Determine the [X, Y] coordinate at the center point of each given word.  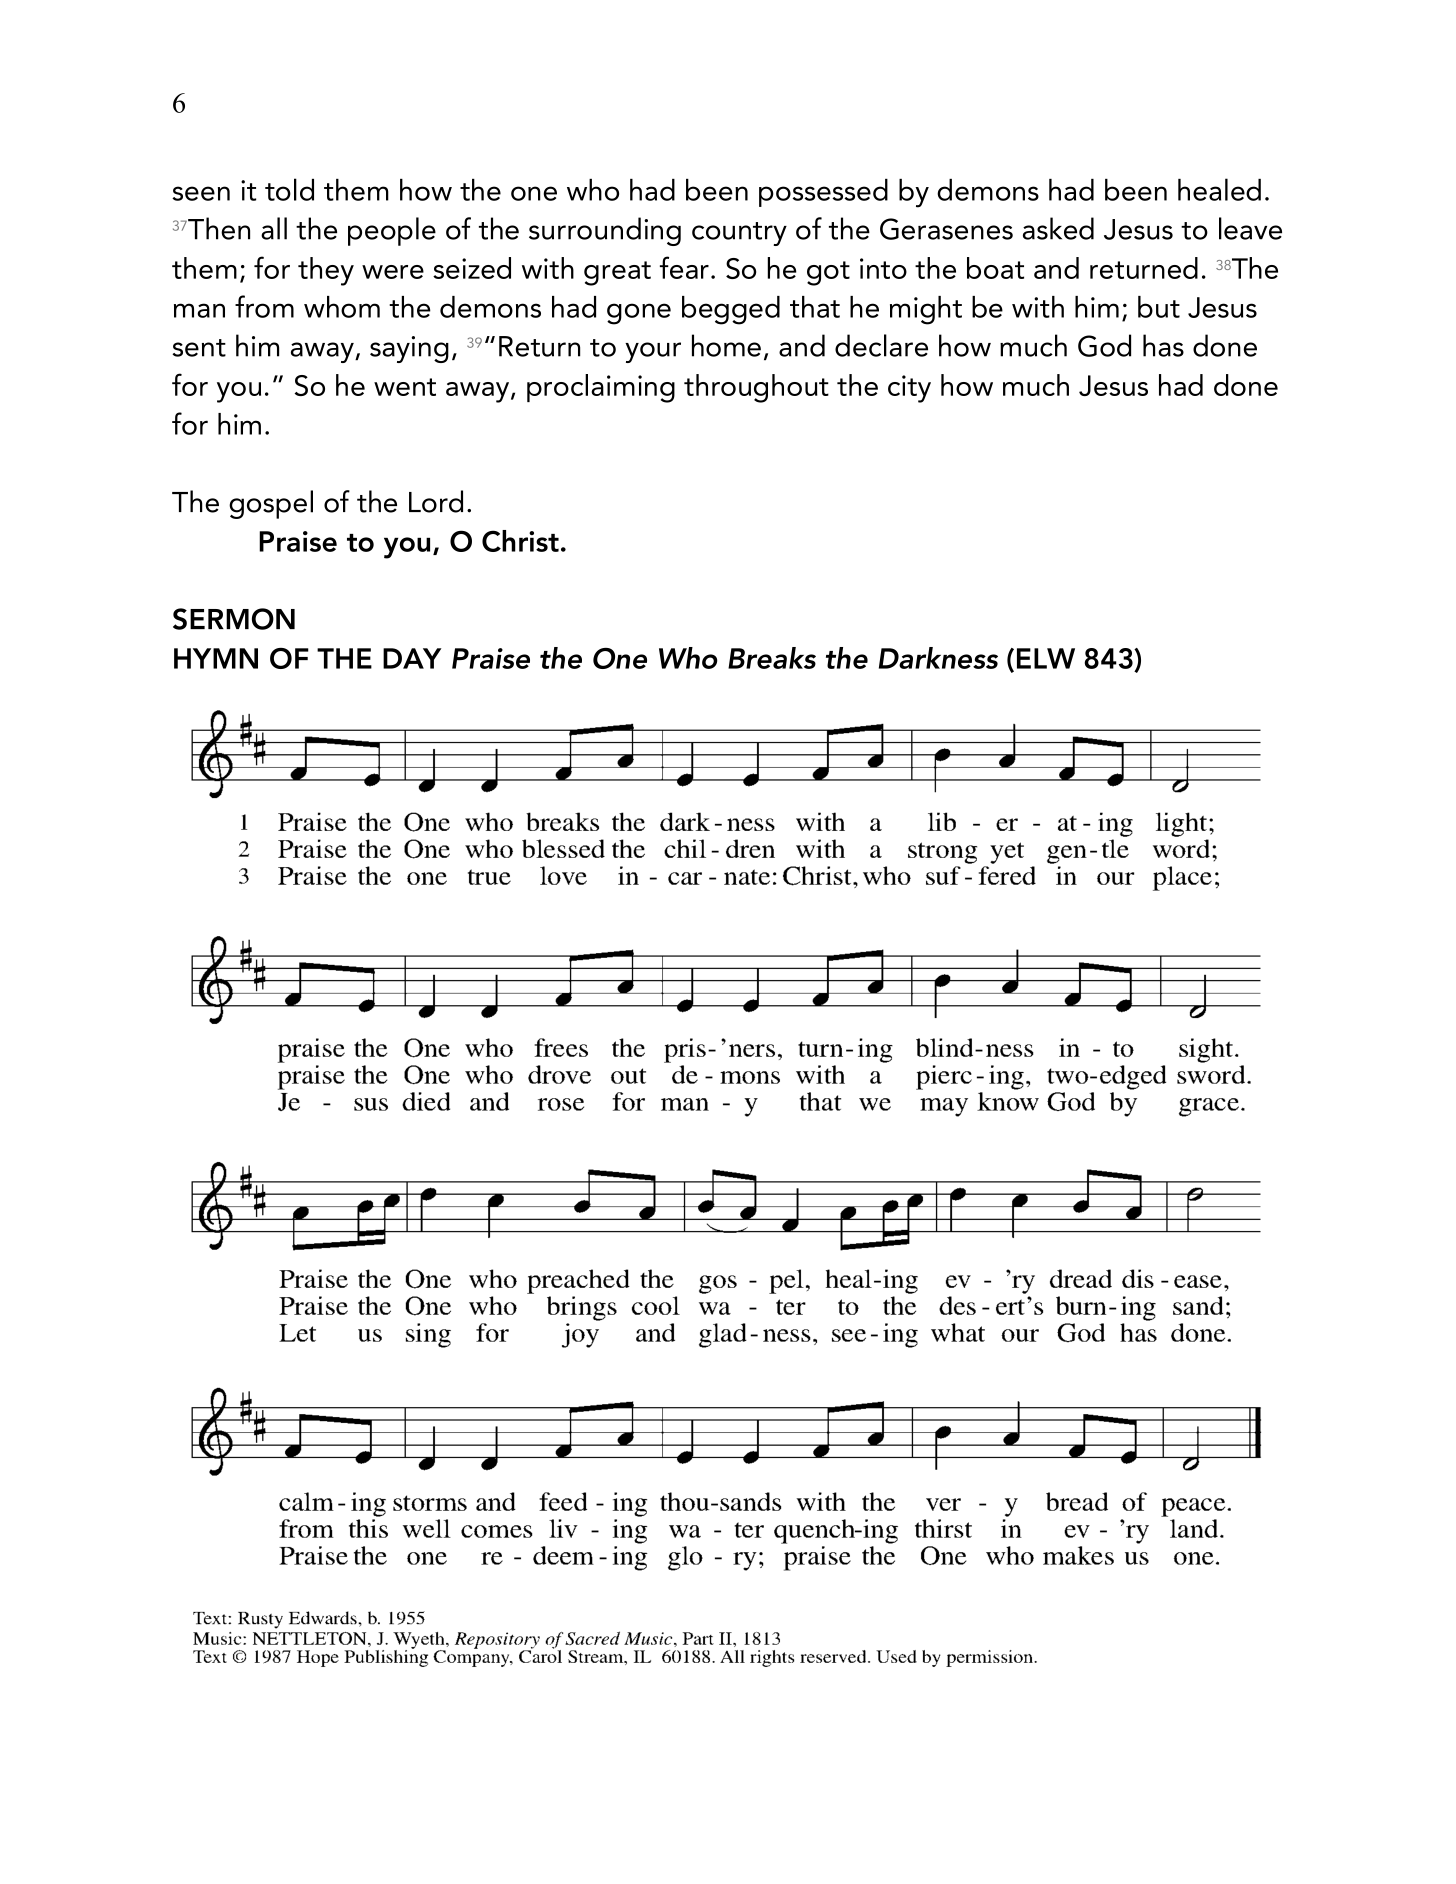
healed [1219, 189]
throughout [756, 388]
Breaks [772, 658]
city [909, 389]
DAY [412, 658]
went [405, 387]
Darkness [938, 658]
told [289, 189]
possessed [823, 193]
